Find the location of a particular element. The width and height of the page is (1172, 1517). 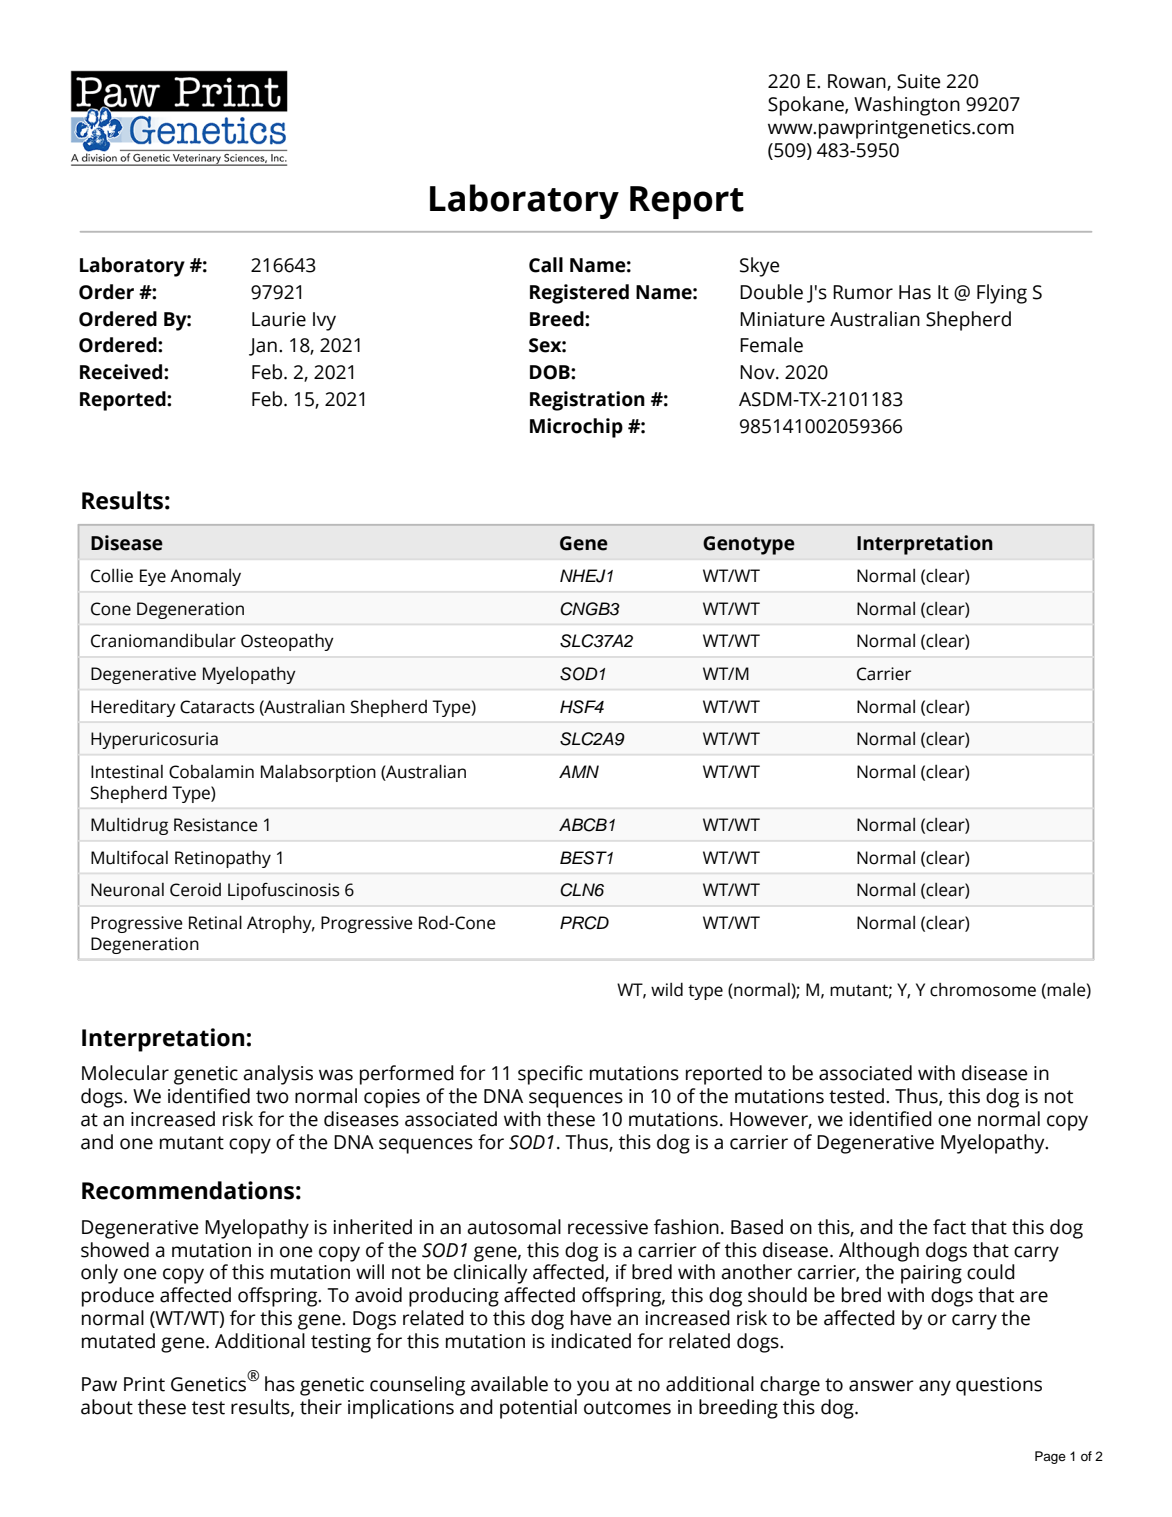

Laurie is located at coordinates (279, 319).
